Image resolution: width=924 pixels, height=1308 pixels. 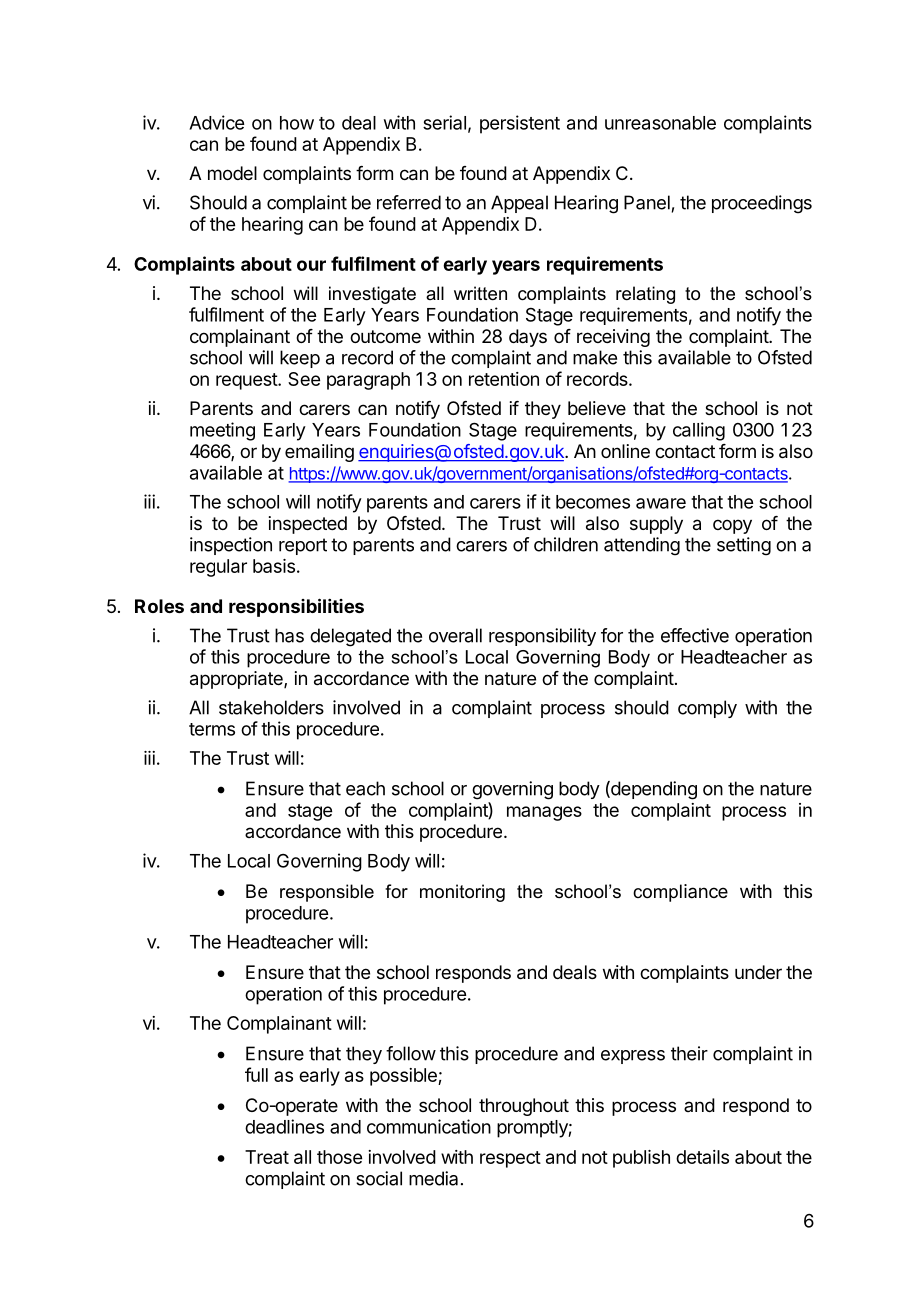 What do you see at coordinates (660, 123) in the page?
I see `unreasonable` at bounding box center [660, 123].
